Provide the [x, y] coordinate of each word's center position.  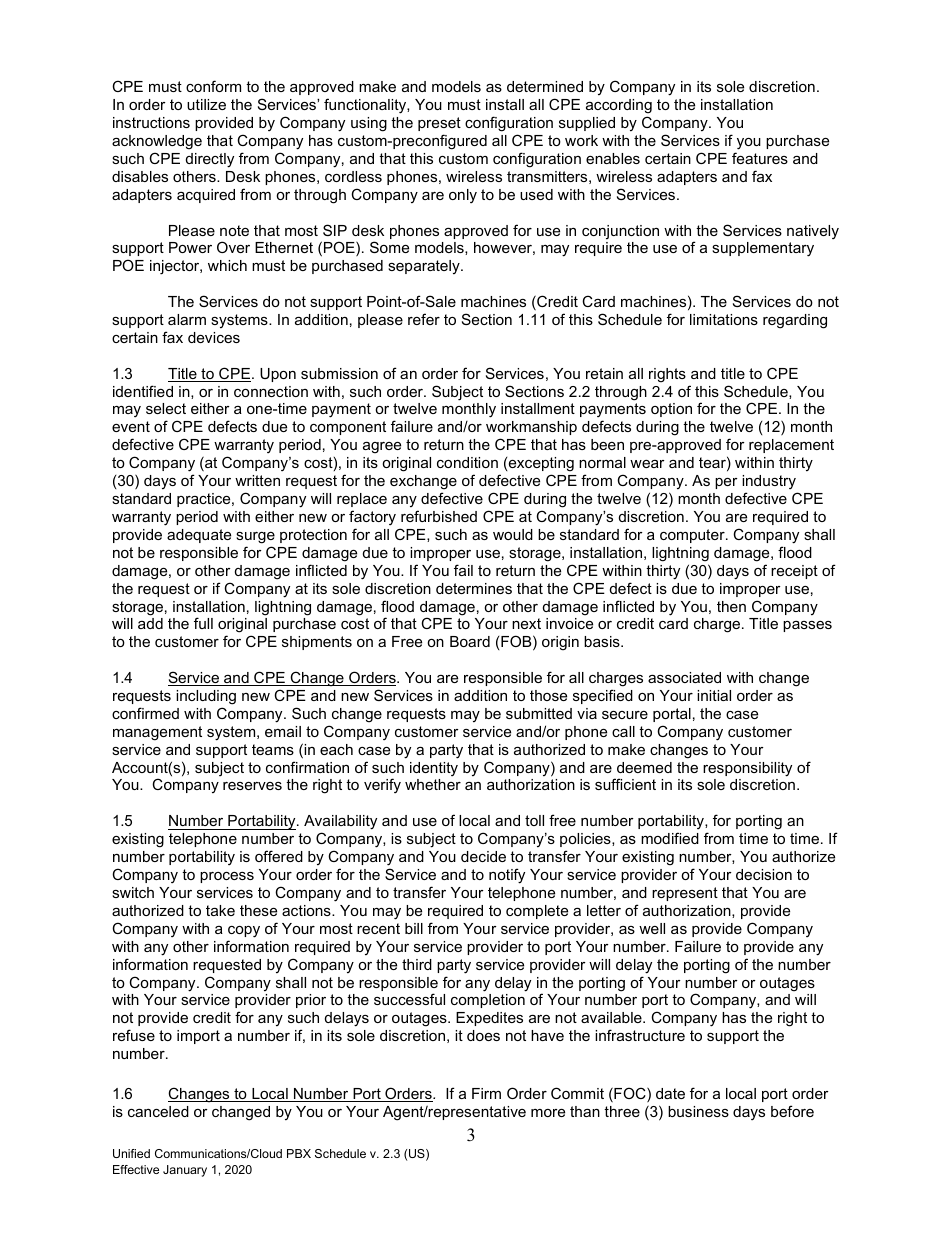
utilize [206, 104]
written [257, 480]
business [698, 1111]
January [185, 1171]
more [548, 1113]
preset [439, 124]
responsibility [747, 769]
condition [467, 462]
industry [769, 482]
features [760, 158]
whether [433, 784]
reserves [252, 786]
